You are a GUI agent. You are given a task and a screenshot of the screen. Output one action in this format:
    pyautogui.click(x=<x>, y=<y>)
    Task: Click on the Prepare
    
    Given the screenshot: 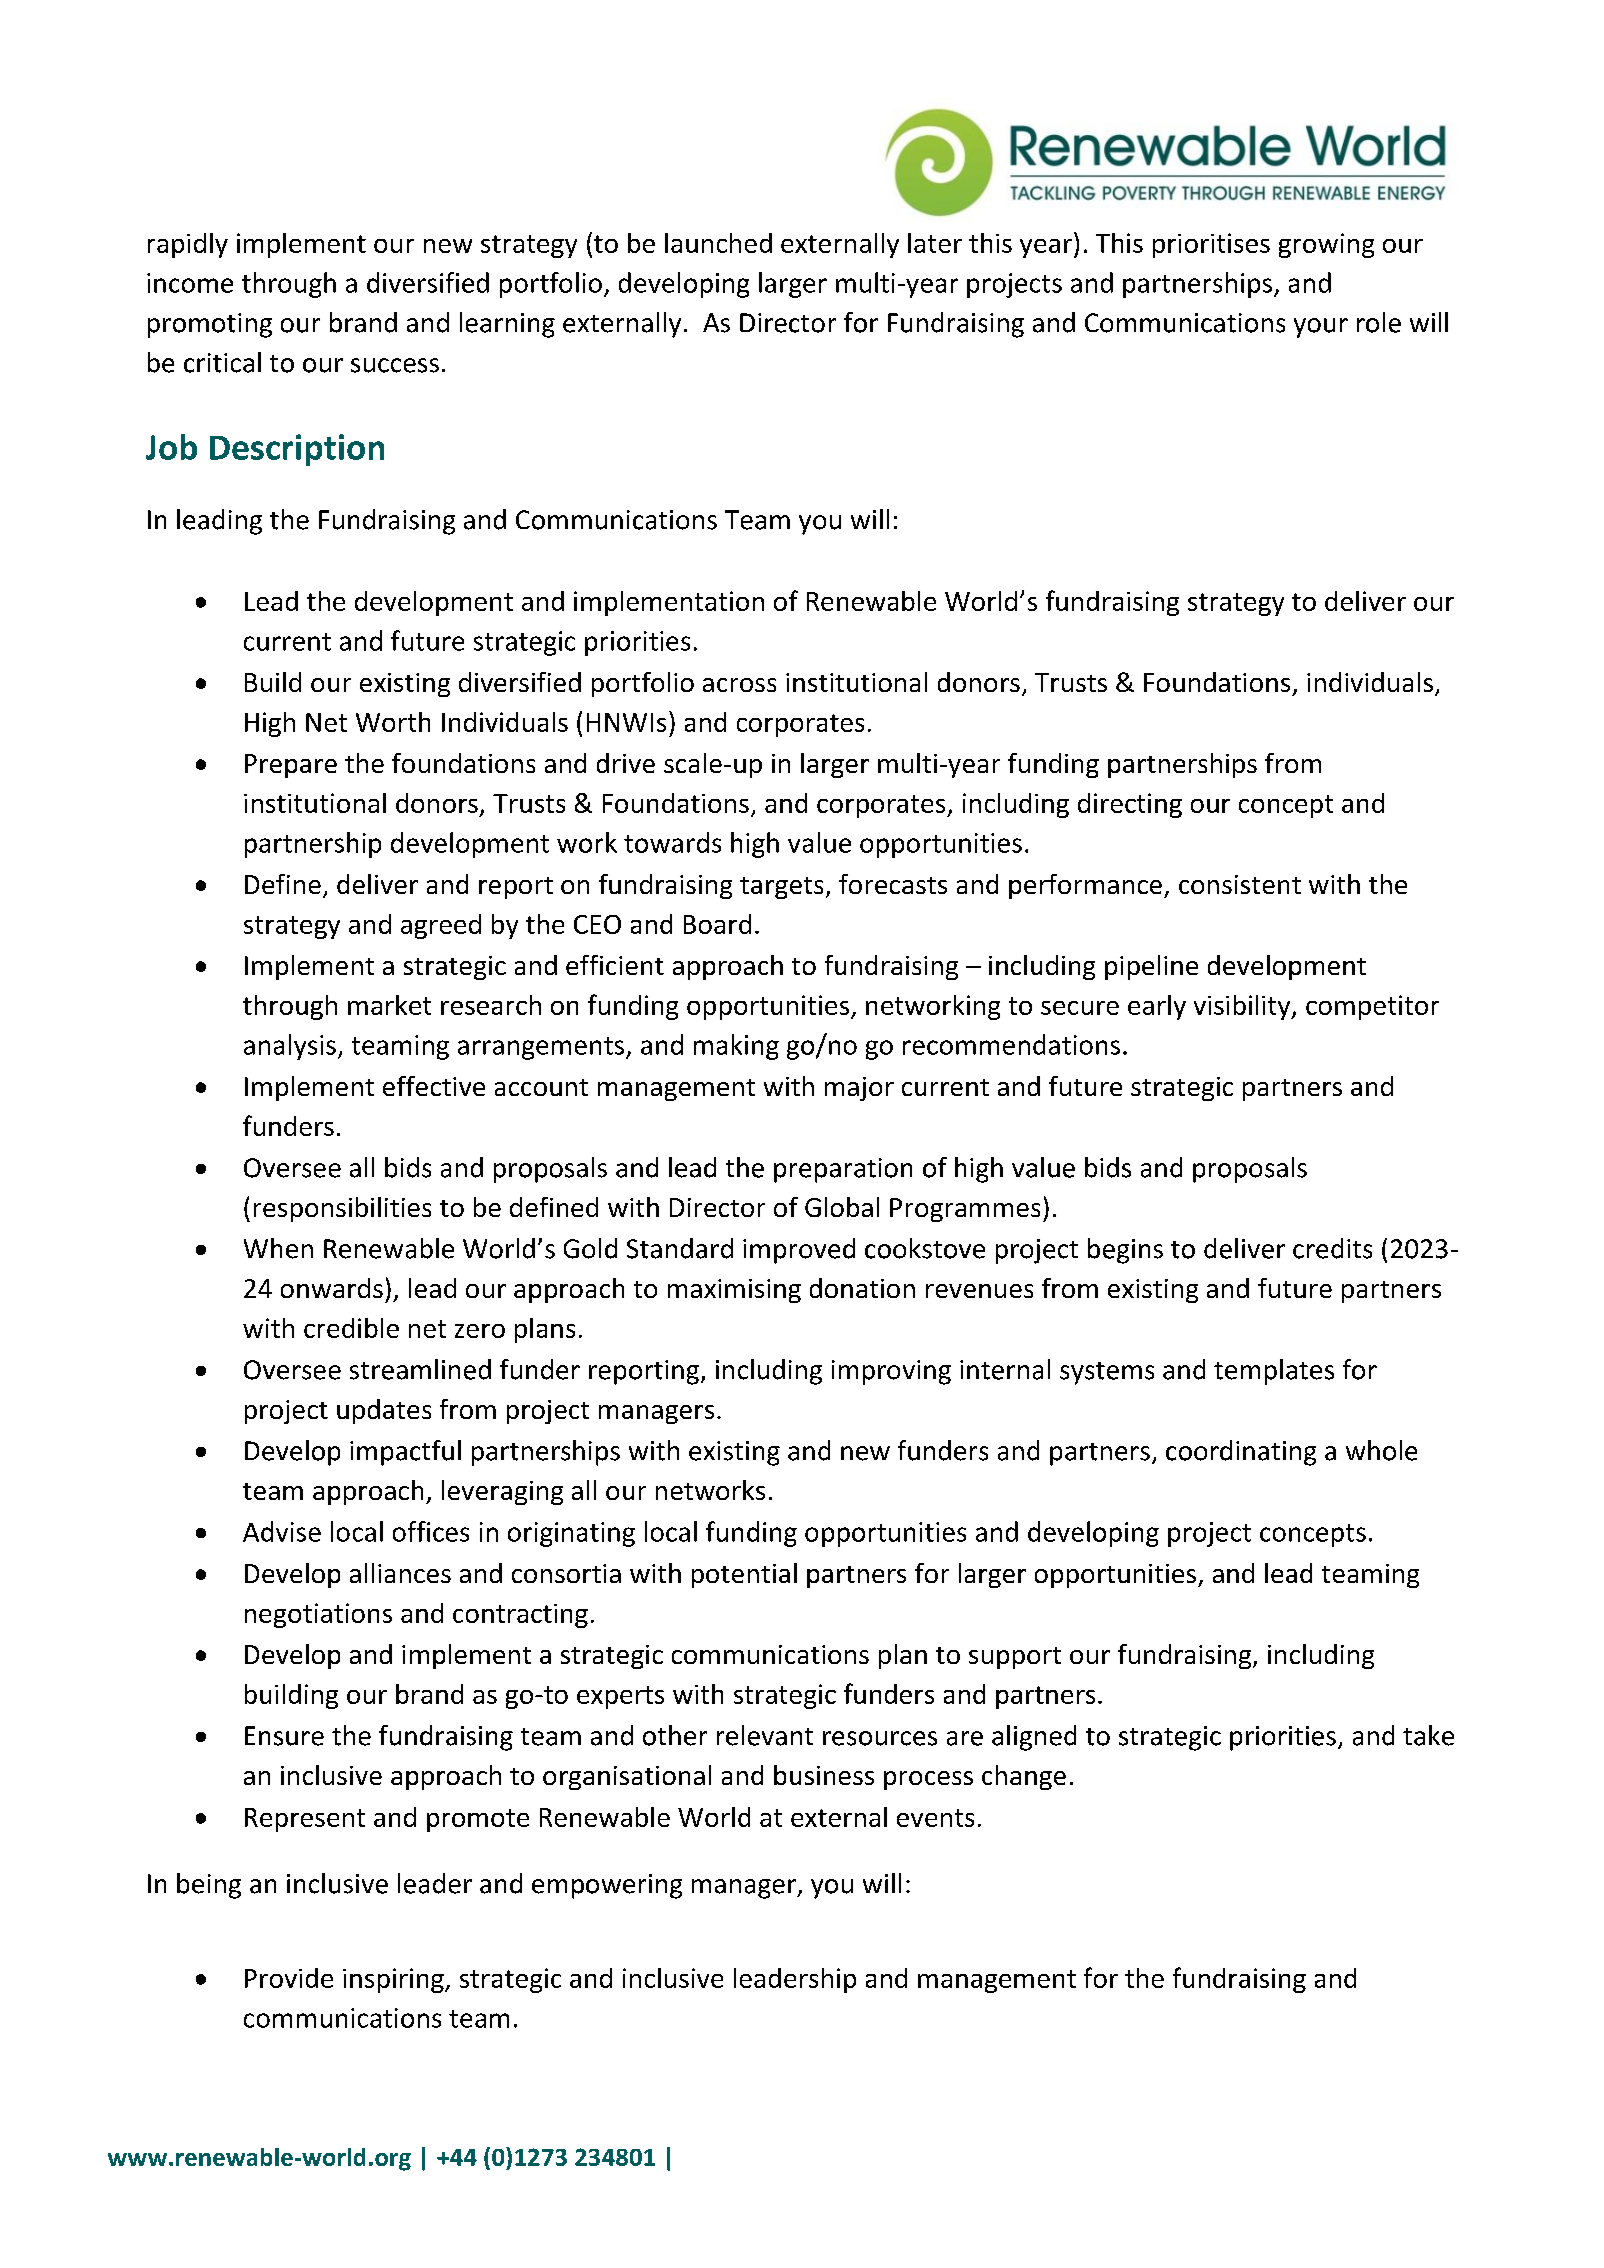 What is the action you would take?
    pyautogui.click(x=291, y=766)
